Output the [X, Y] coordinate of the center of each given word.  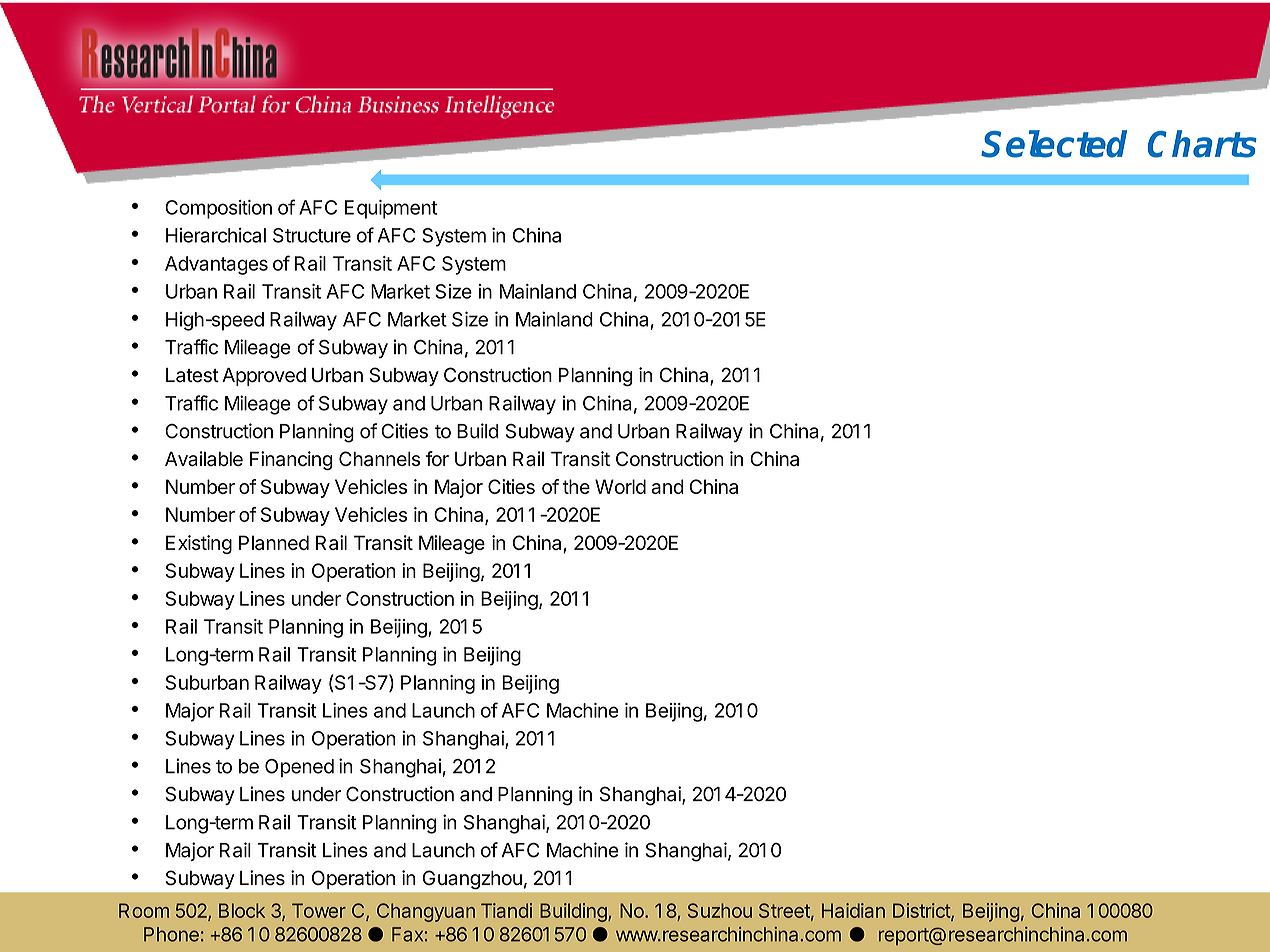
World [620, 486]
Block [242, 910]
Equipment [391, 209]
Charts [1202, 144]
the [576, 486]
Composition [218, 209]
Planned [274, 542]
